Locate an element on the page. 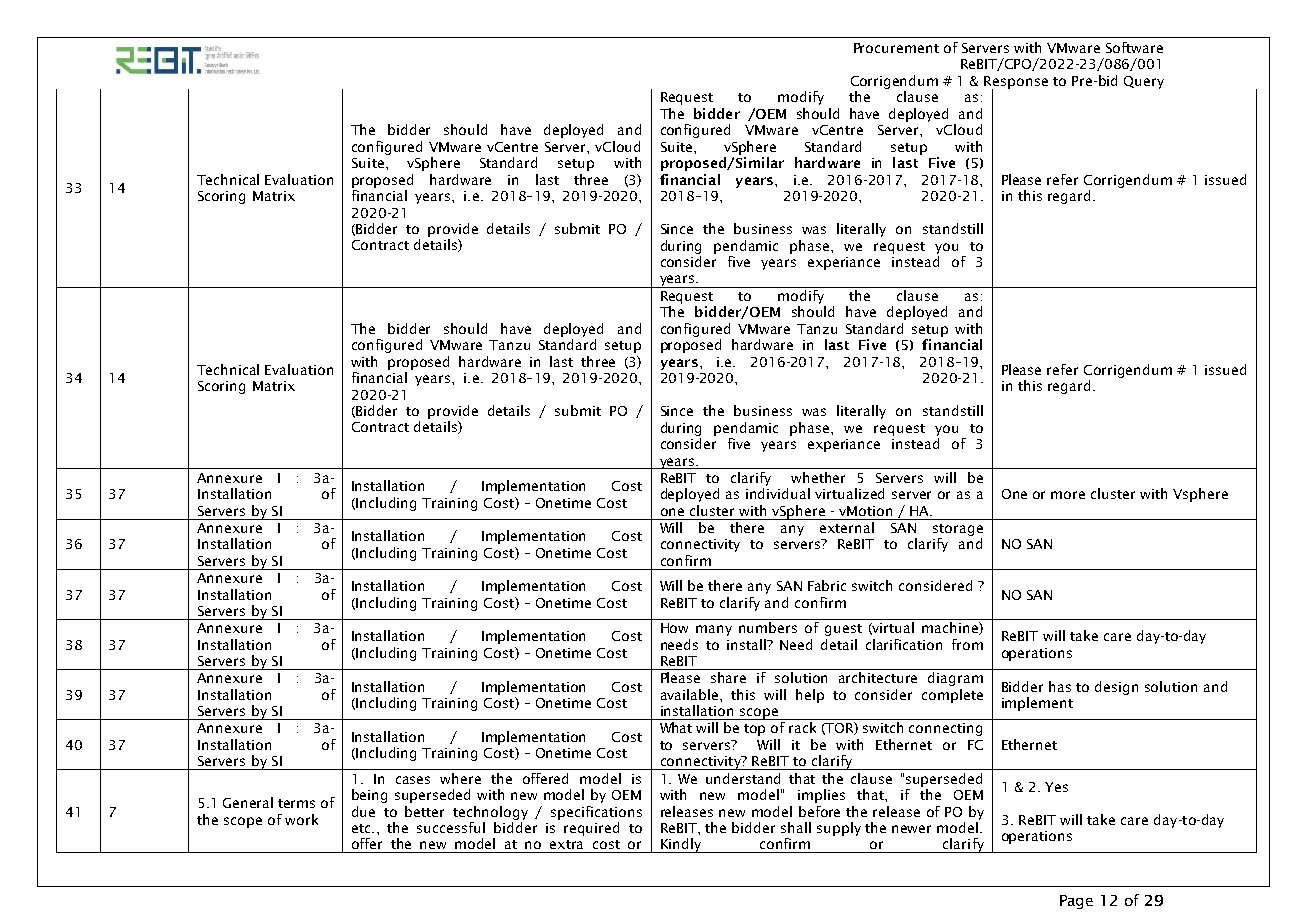 This image has height=924, width=1307. more is located at coordinates (1068, 495).
